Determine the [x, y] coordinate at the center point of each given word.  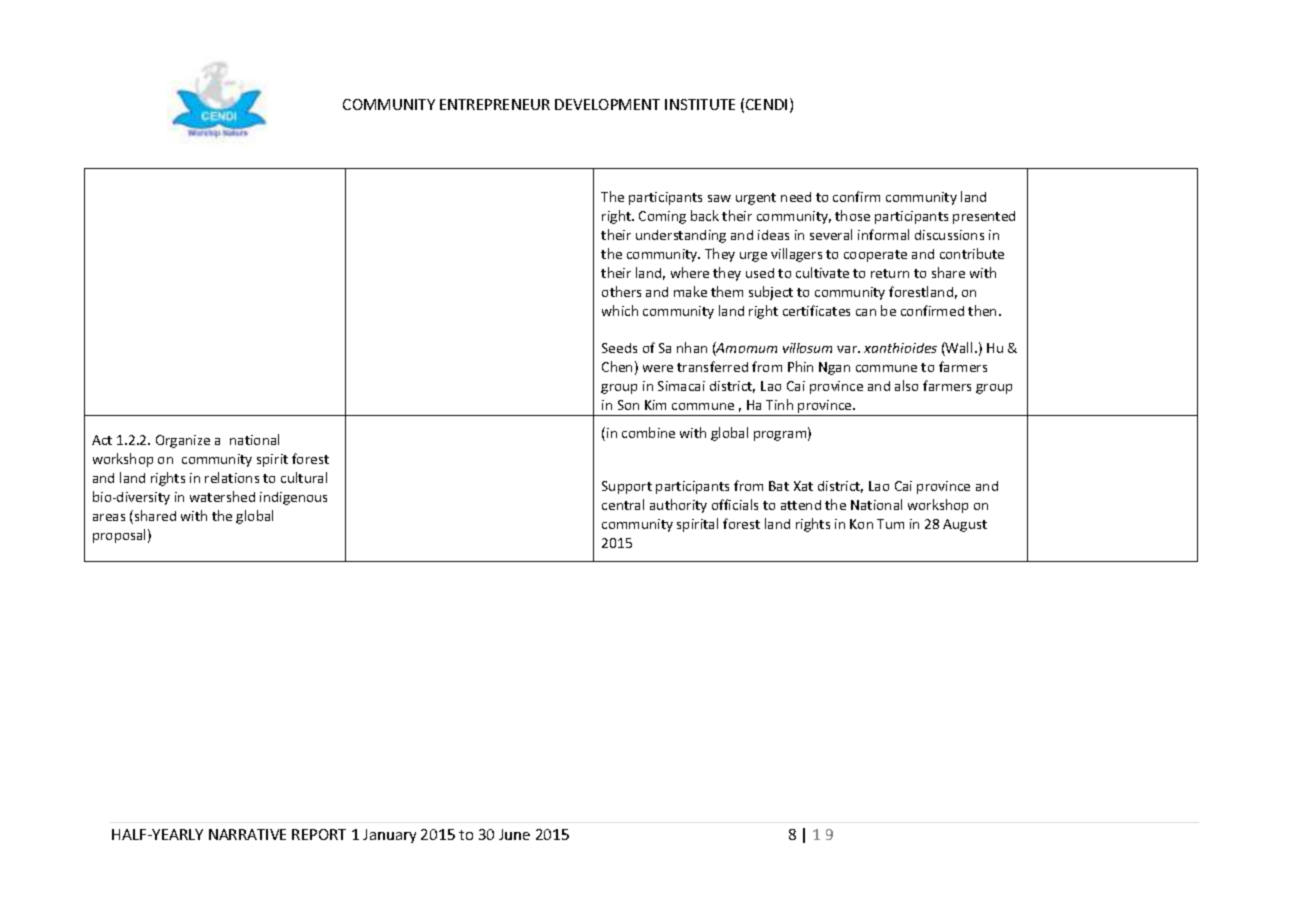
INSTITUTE [700, 104]
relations [232, 477]
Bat [779, 486]
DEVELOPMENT [607, 104]
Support [627, 487]
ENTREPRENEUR [495, 104]
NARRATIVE [247, 834]
